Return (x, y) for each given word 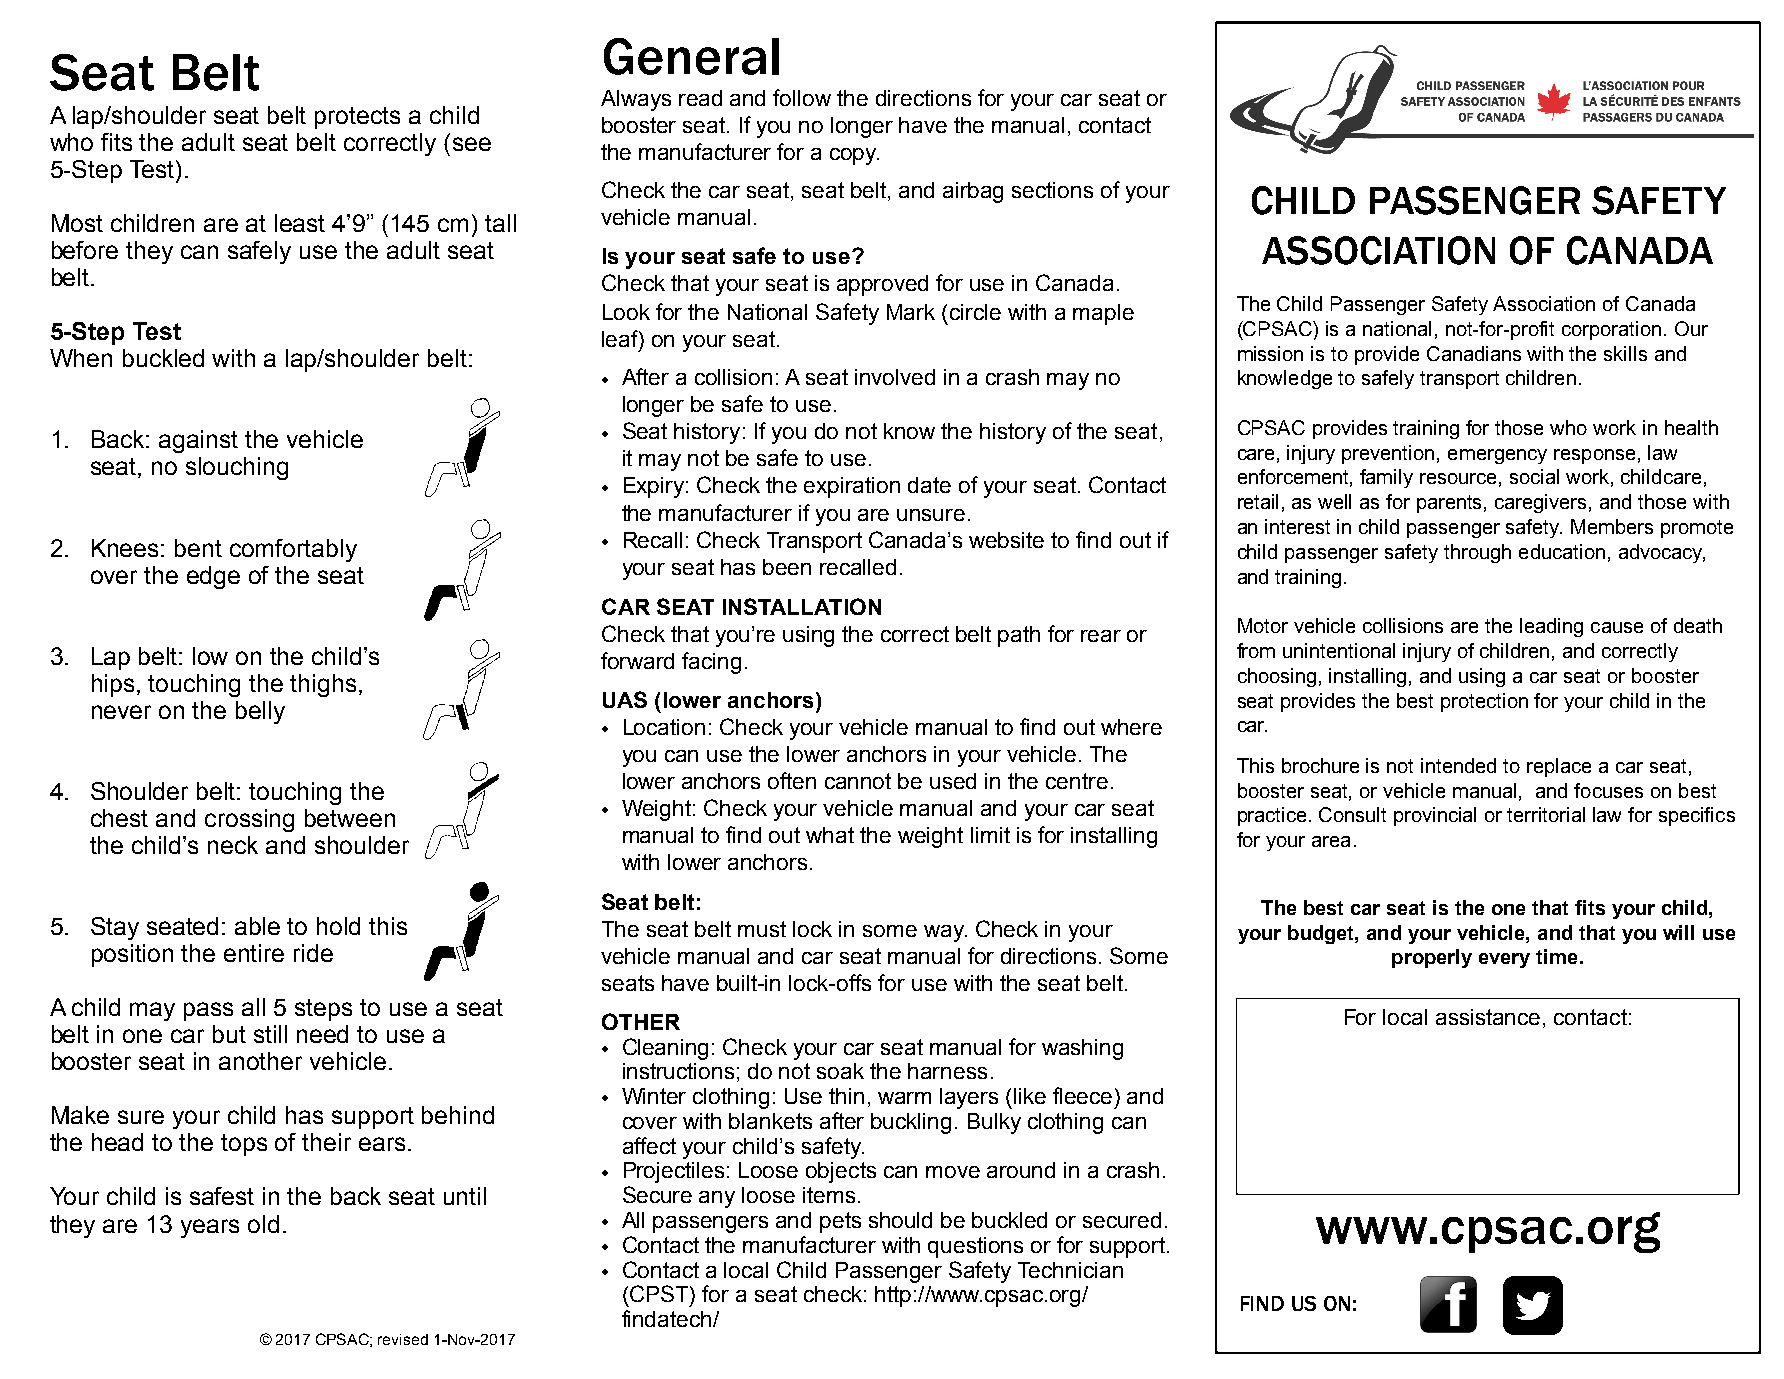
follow (802, 97)
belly (260, 712)
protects (357, 118)
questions (975, 1247)
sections (1052, 190)
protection (1484, 702)
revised (403, 1339)
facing (711, 663)
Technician (1070, 1270)
